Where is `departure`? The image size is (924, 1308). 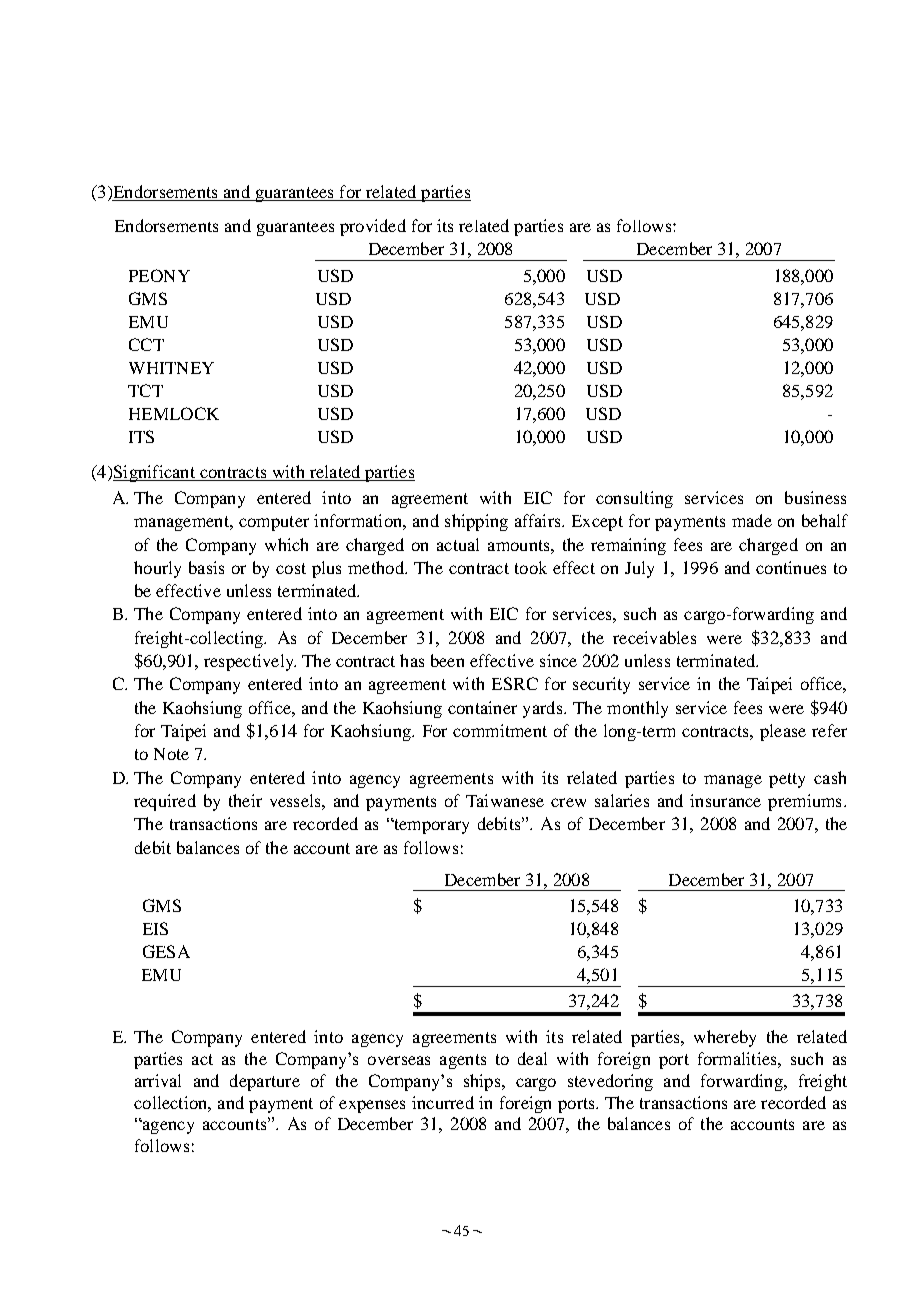
departure is located at coordinates (265, 1082).
